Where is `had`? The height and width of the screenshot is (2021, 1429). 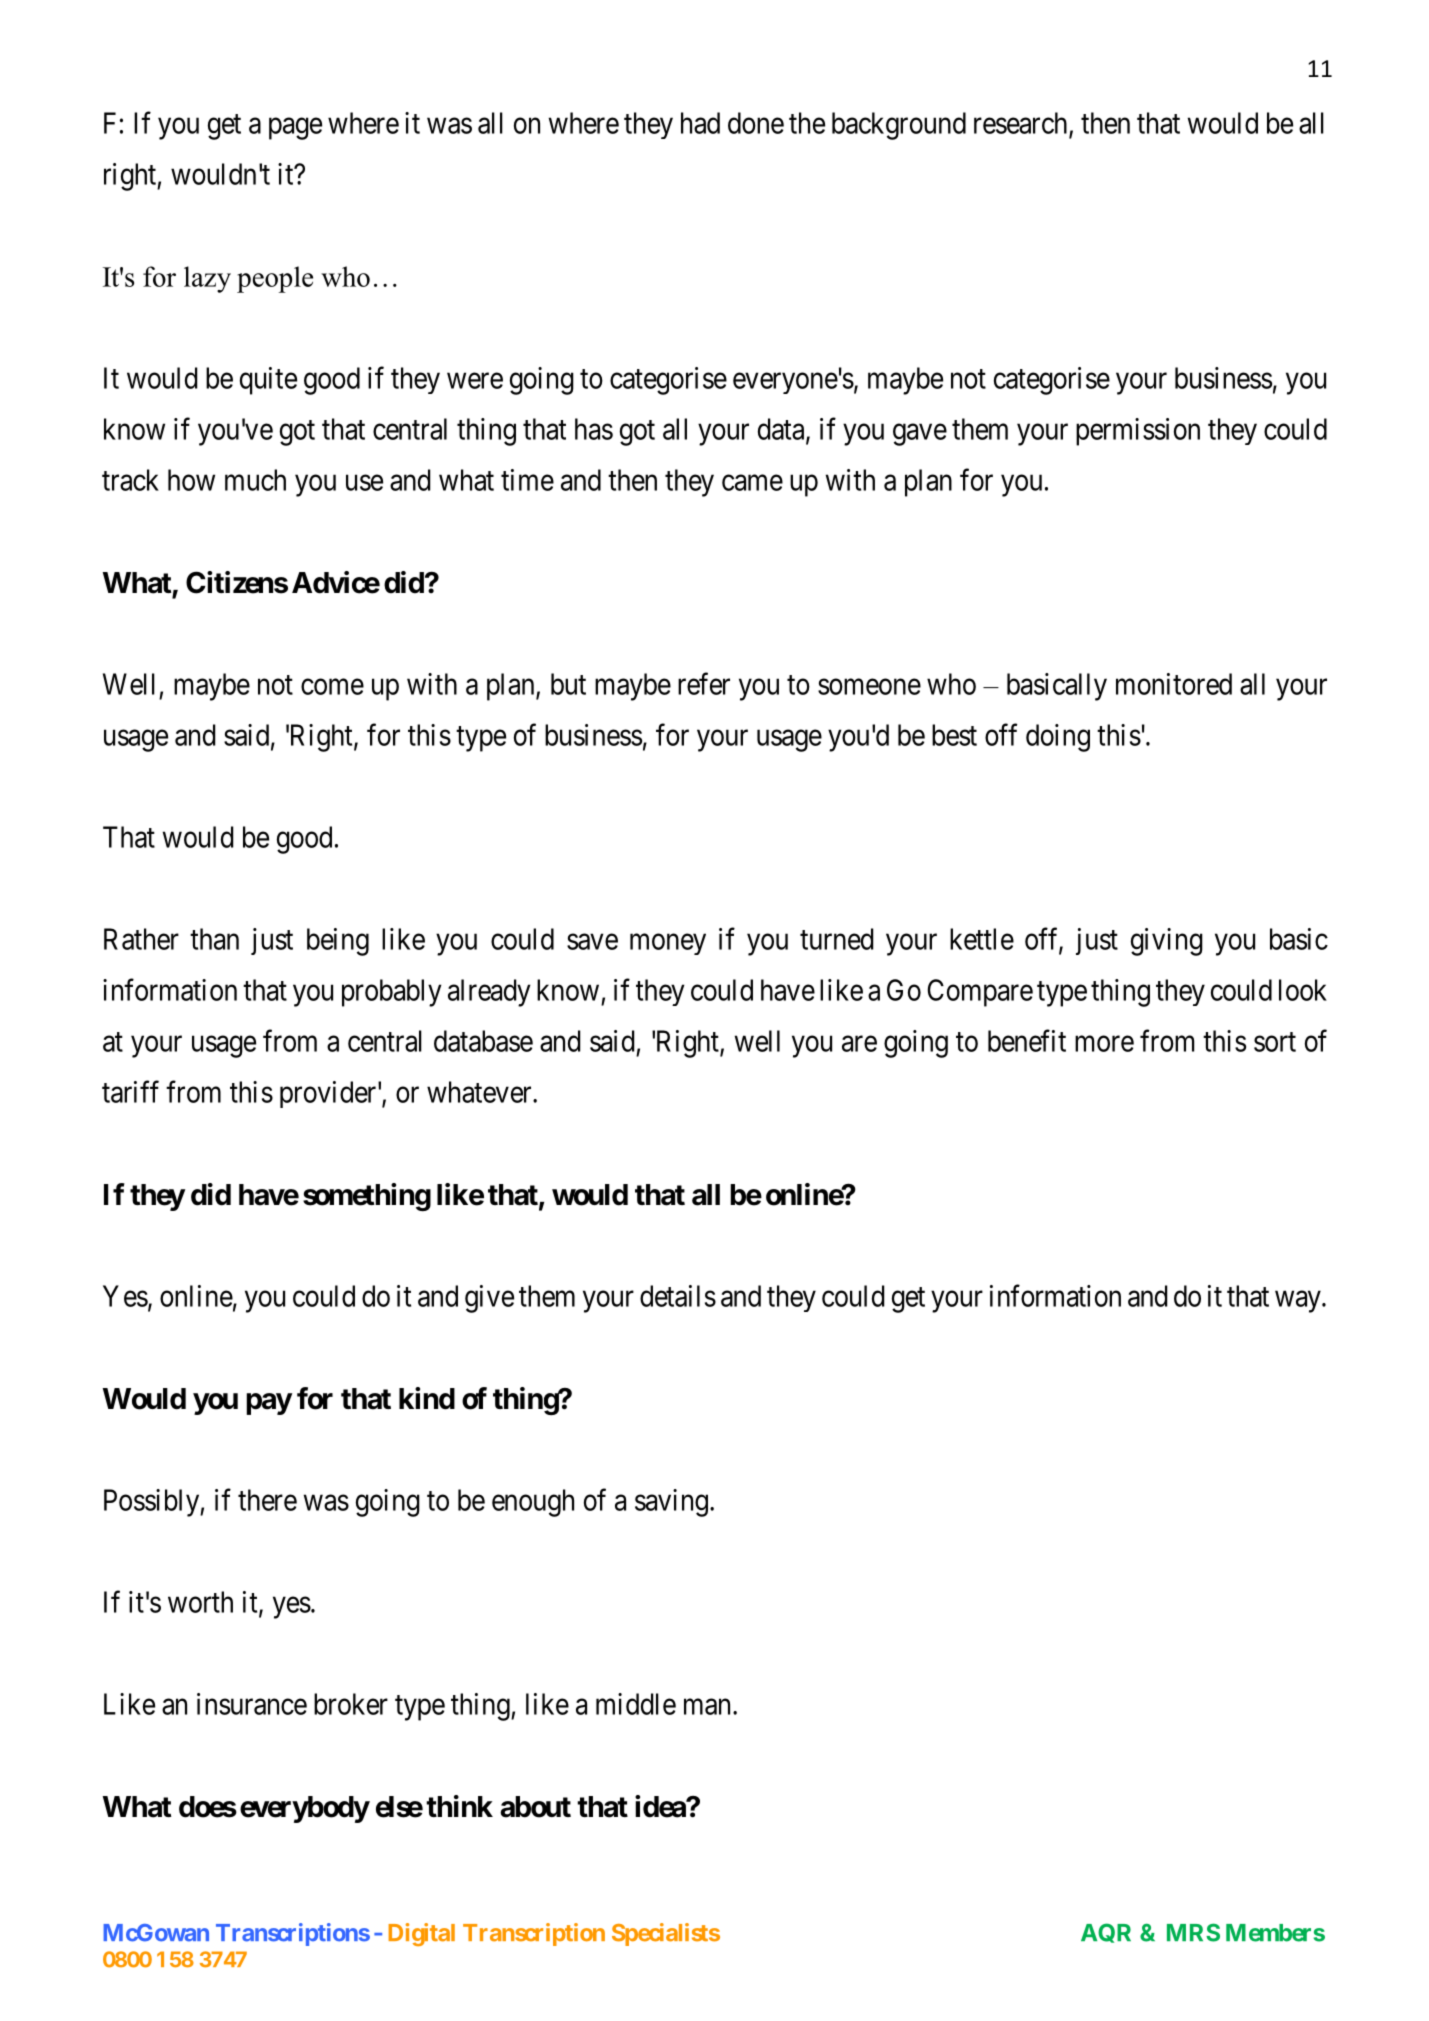
had is located at coordinates (700, 123).
